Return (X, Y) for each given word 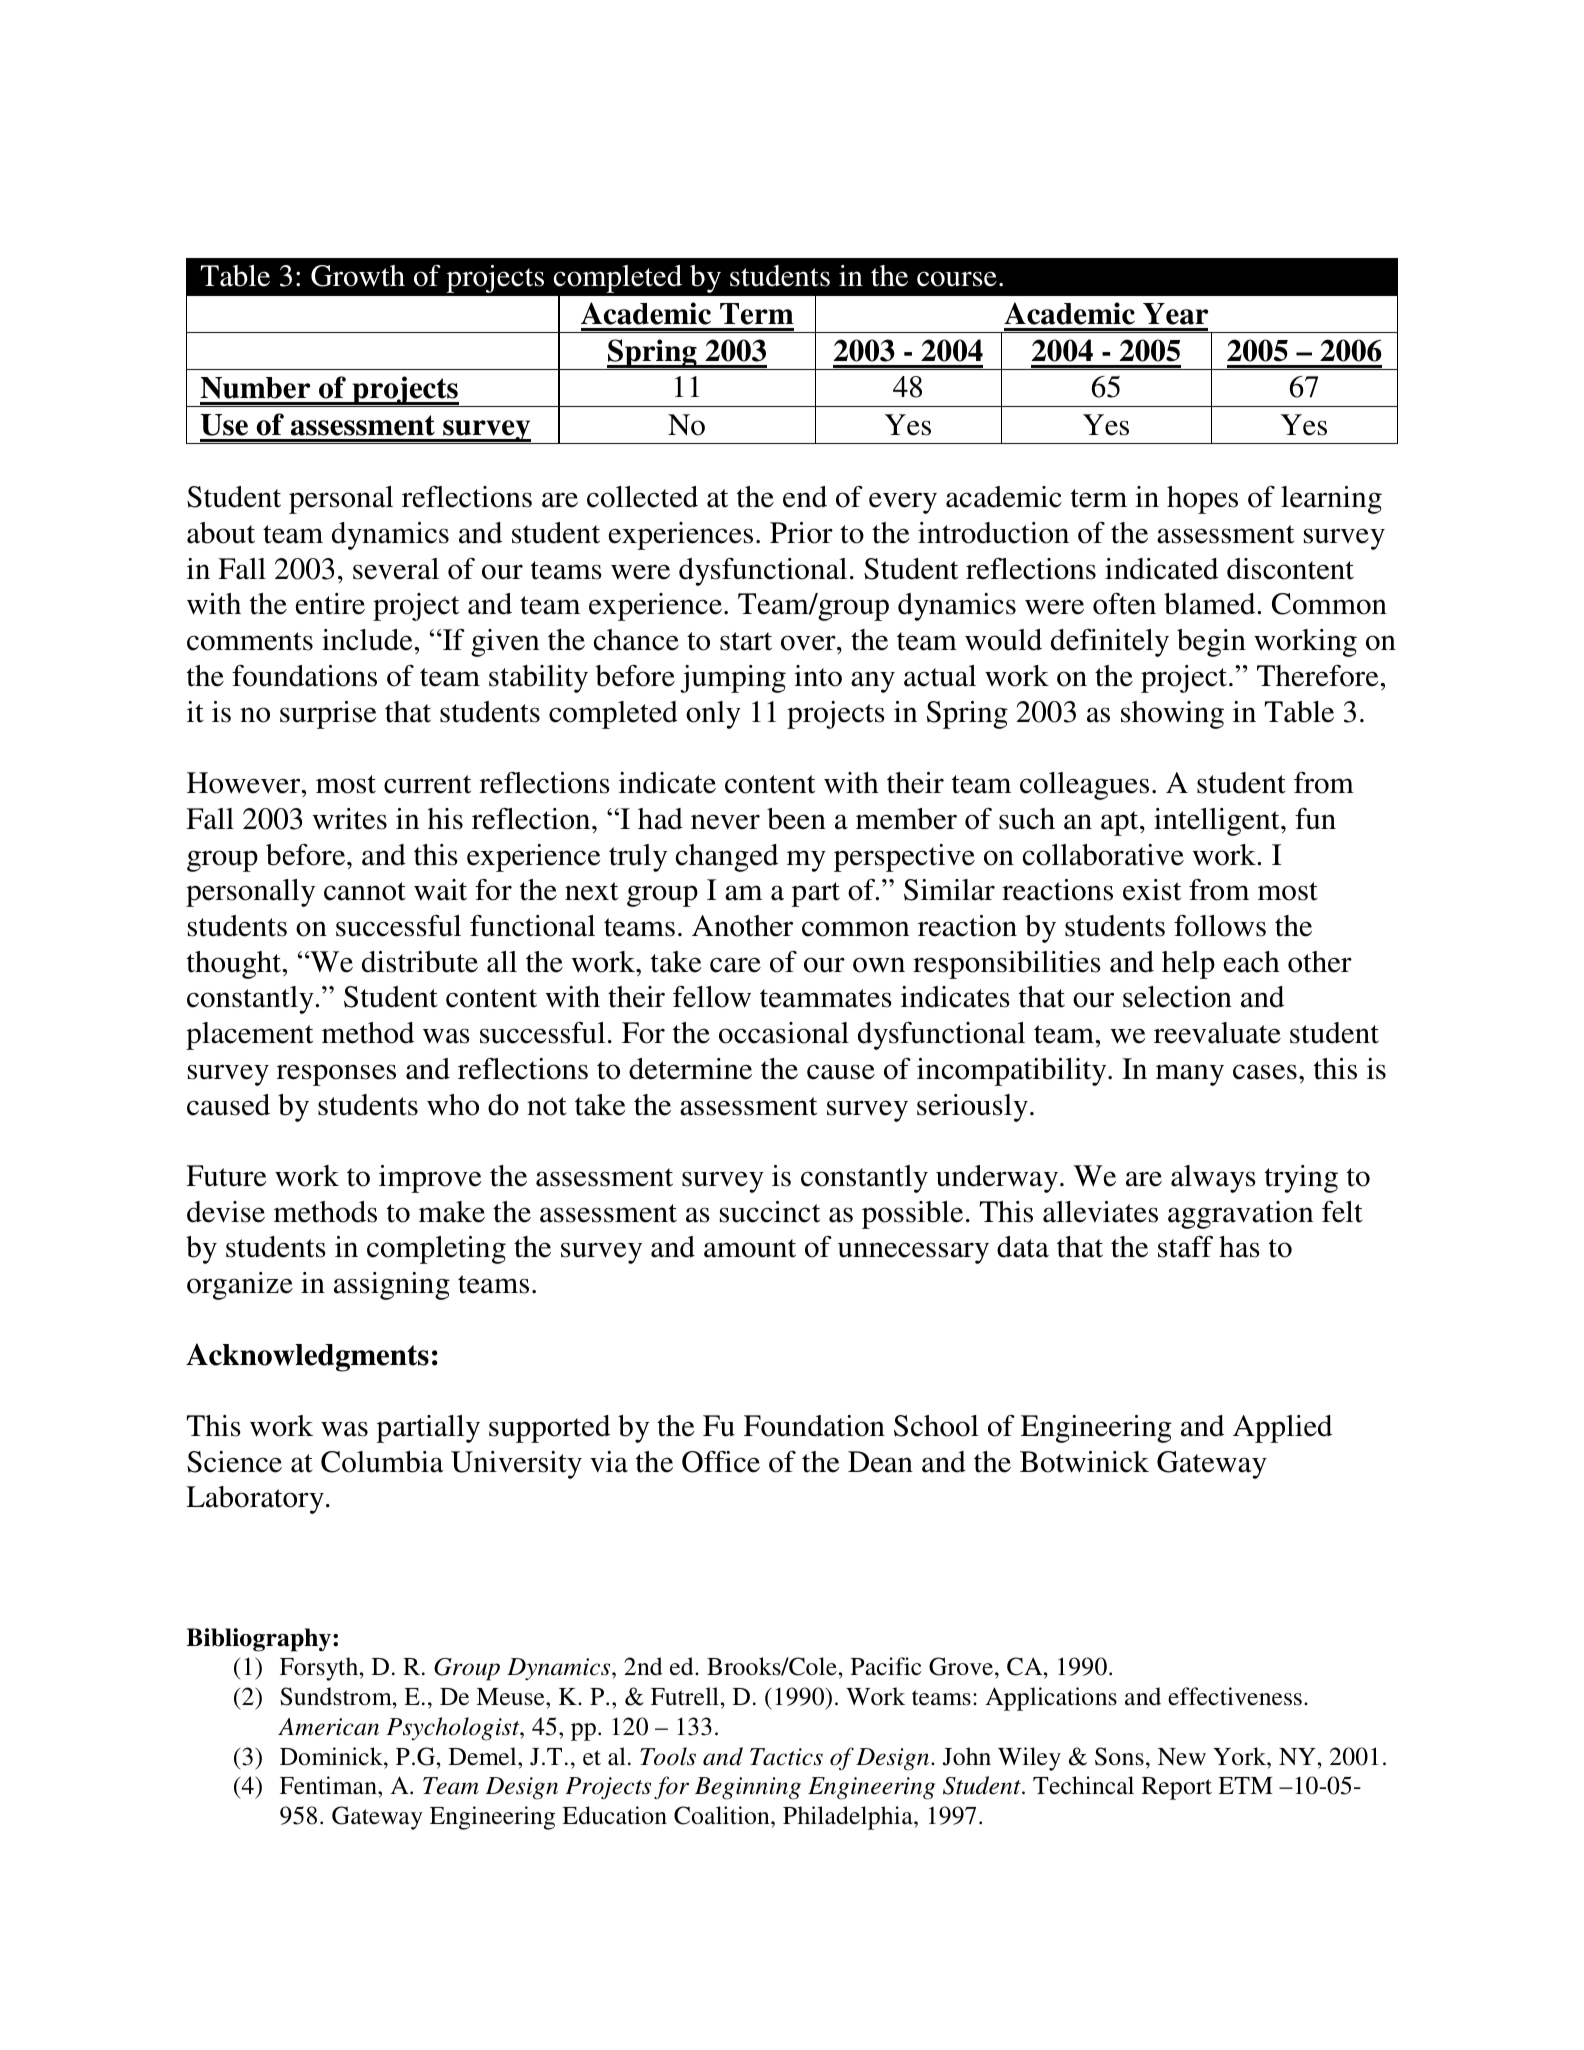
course (957, 279)
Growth (358, 276)
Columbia (382, 1462)
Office (721, 1462)
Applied (1282, 1429)
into (818, 676)
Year (1175, 314)
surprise (328, 715)
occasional (784, 1033)
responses (336, 1075)
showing (1172, 715)
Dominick (332, 1756)
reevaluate (1217, 1033)
